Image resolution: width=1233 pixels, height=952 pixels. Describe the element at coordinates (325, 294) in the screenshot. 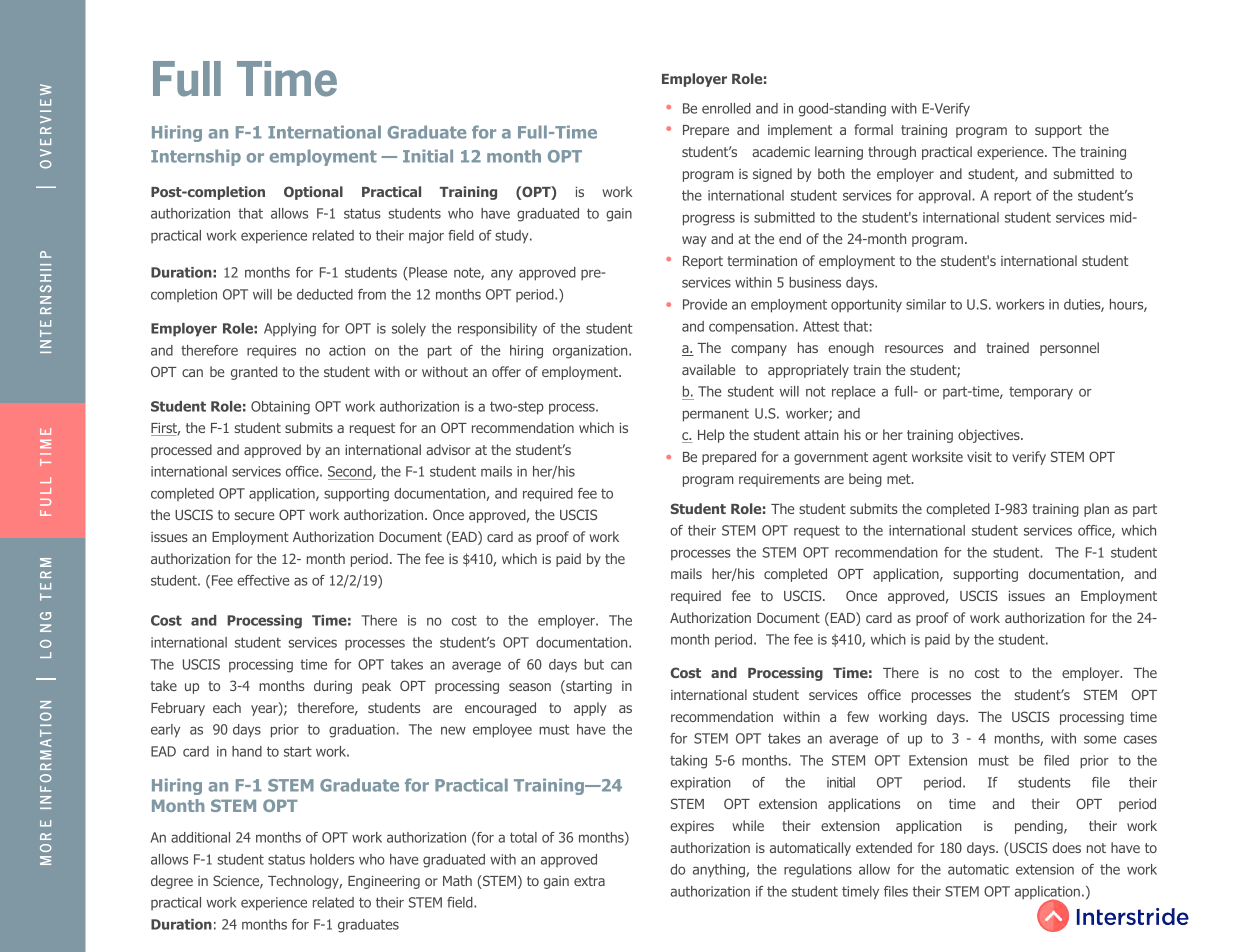

I see `deducted` at that location.
